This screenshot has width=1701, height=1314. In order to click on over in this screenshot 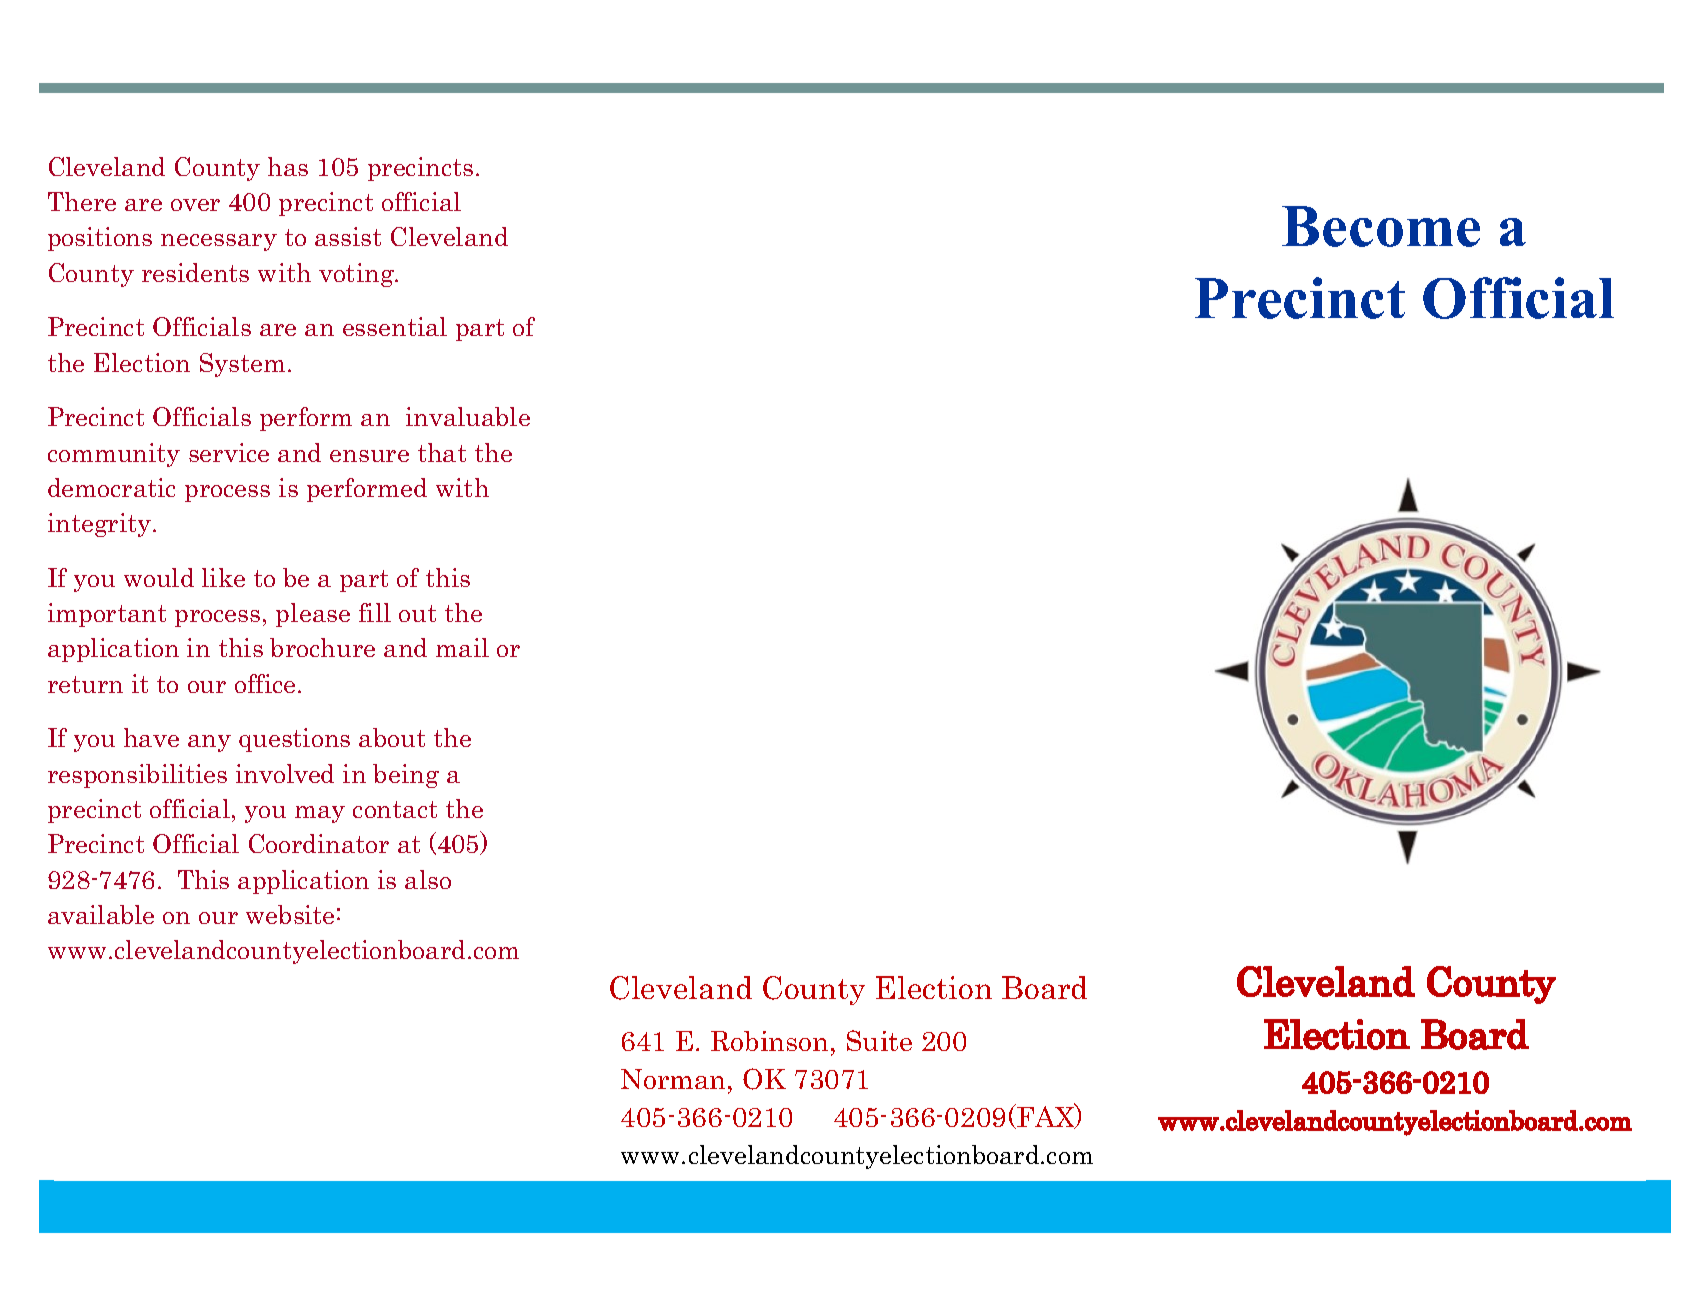, I will do `click(195, 205)`.
